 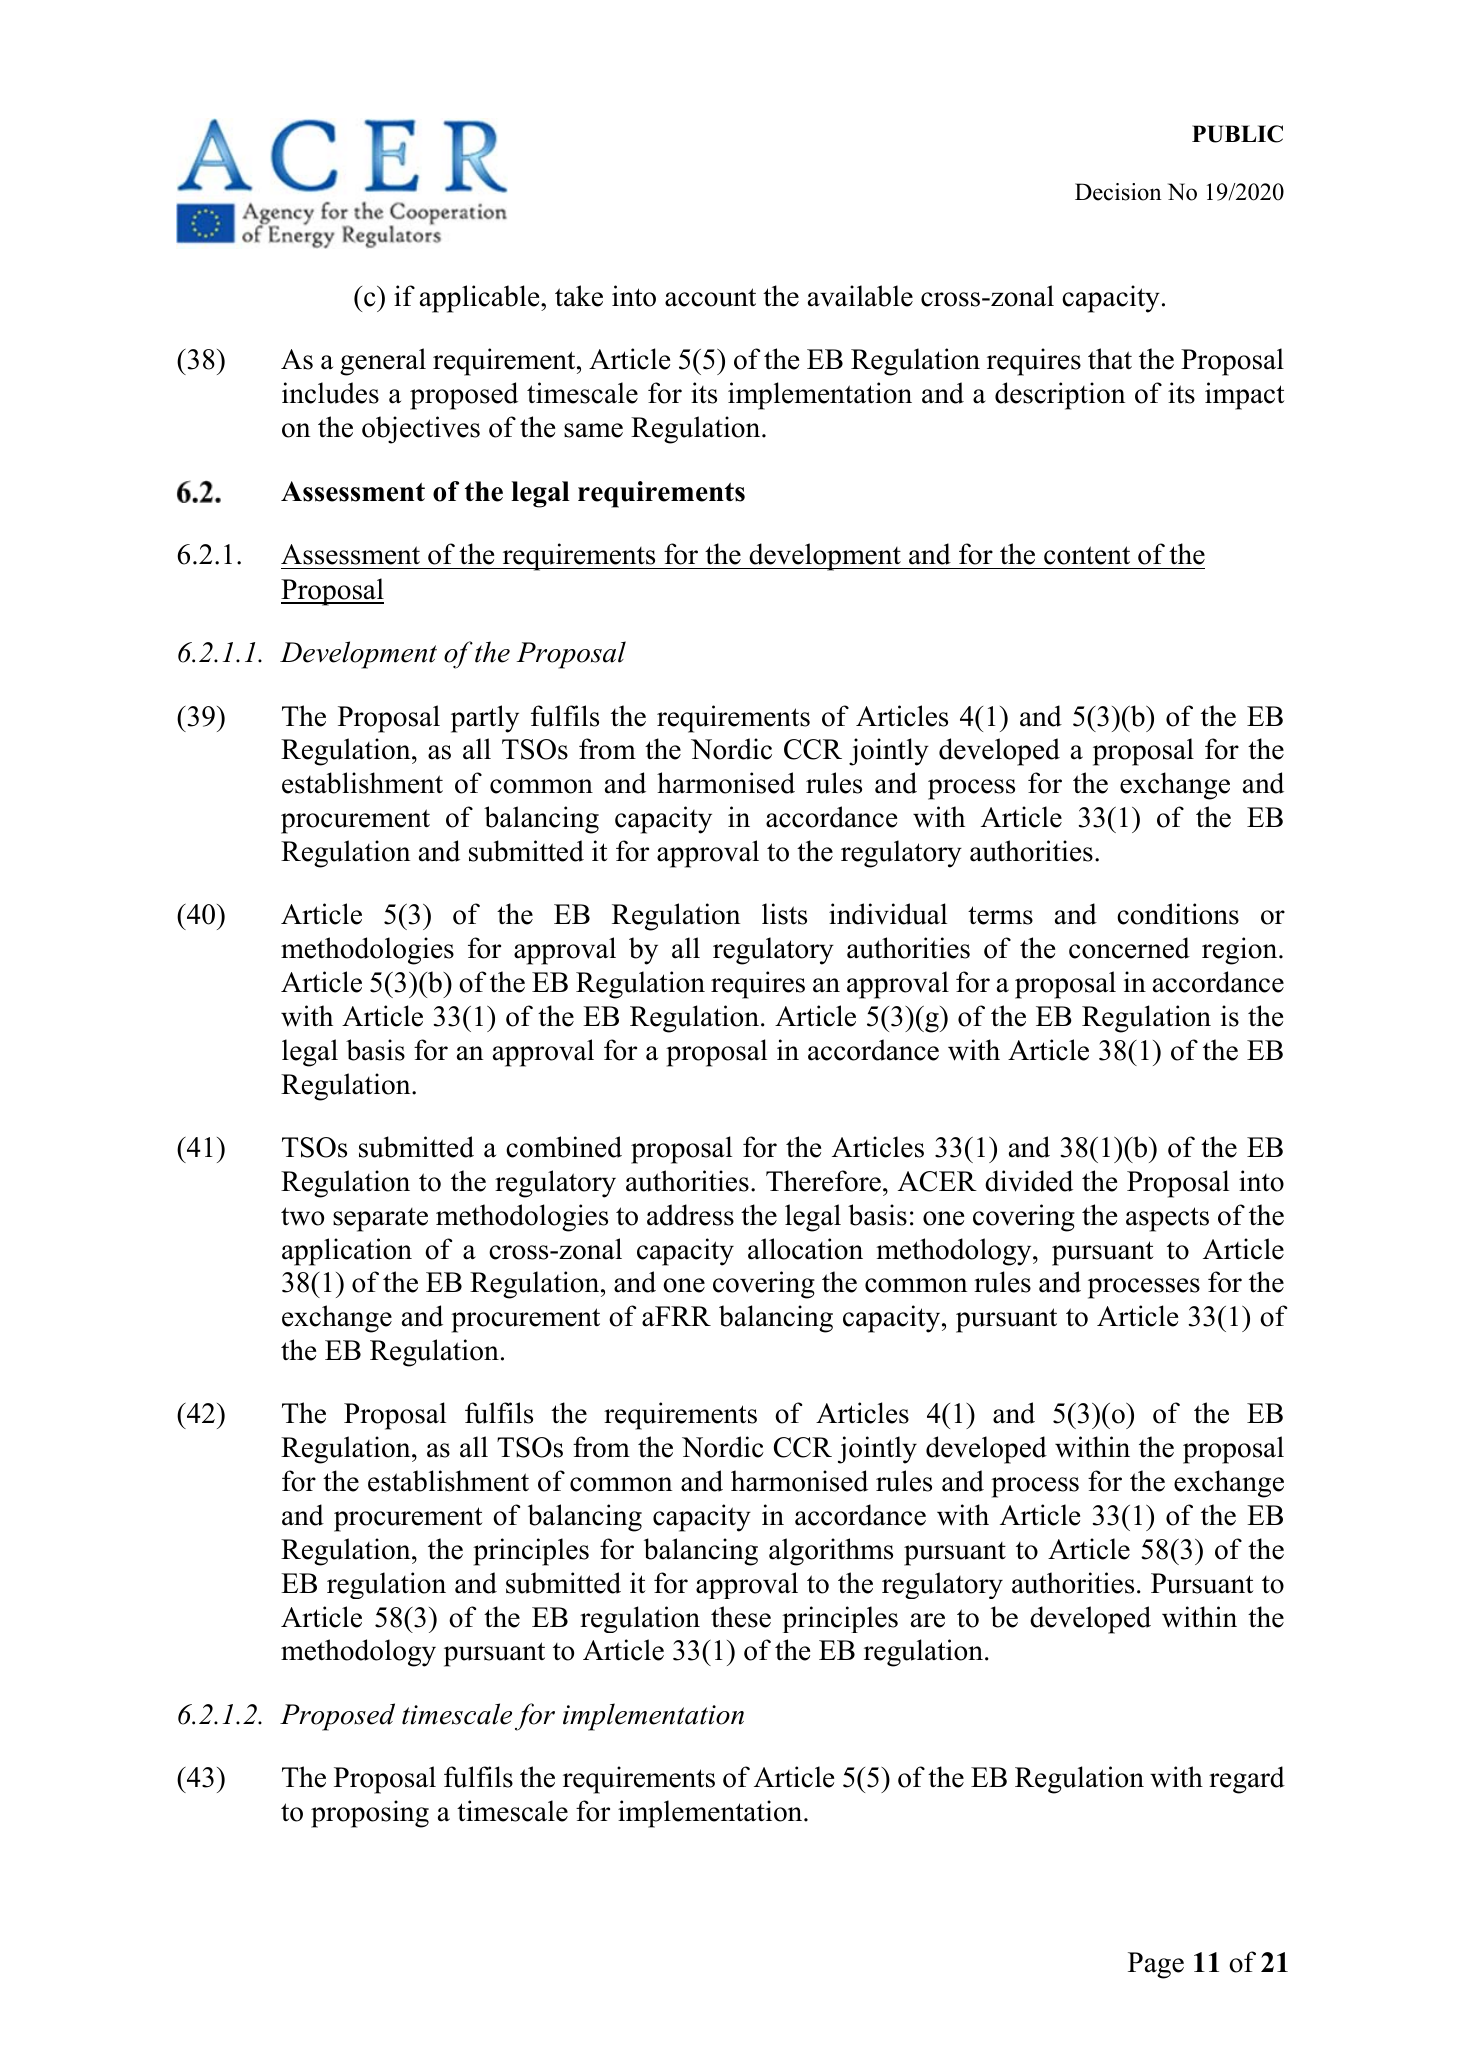 What do you see at coordinates (805, 1249) in the screenshot?
I see `allocation` at bounding box center [805, 1249].
